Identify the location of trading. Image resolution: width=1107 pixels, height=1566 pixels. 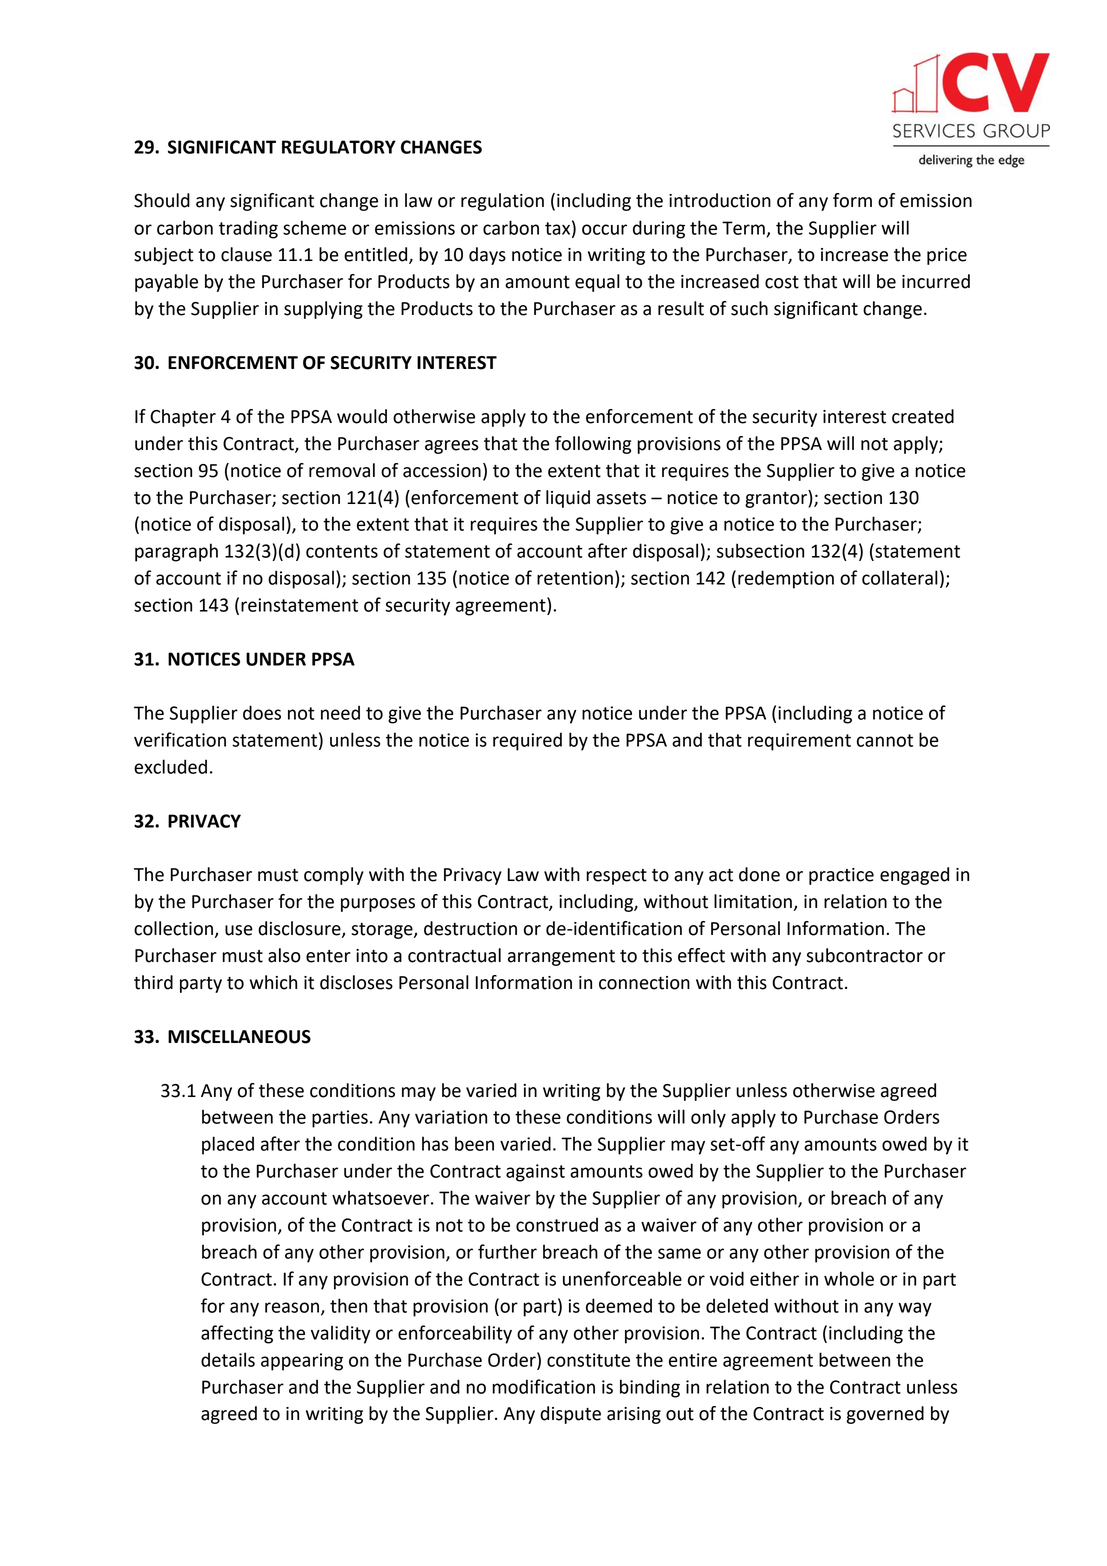
(248, 229).
